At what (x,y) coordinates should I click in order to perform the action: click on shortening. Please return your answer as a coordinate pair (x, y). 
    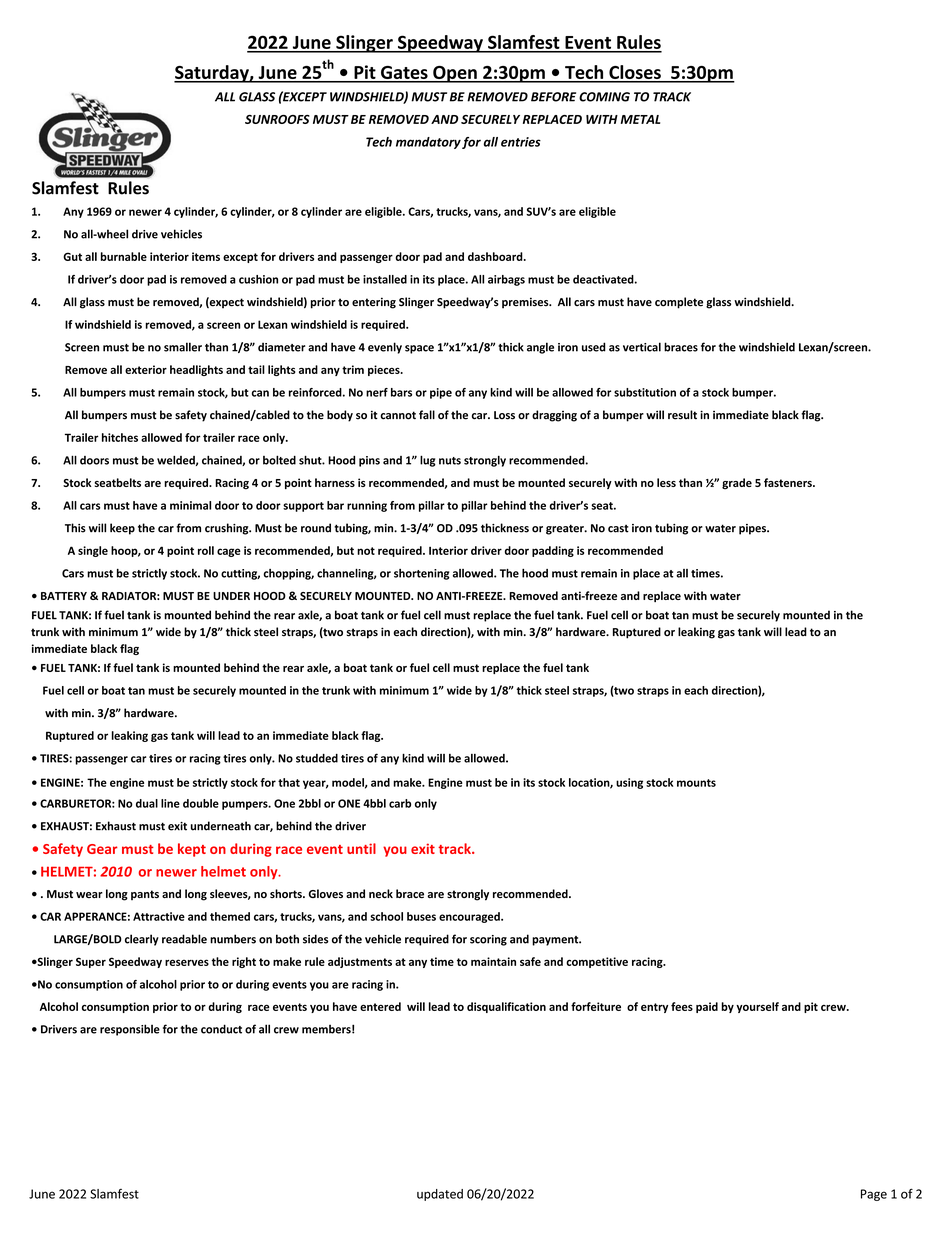
    Looking at the image, I should click on (422, 574).
